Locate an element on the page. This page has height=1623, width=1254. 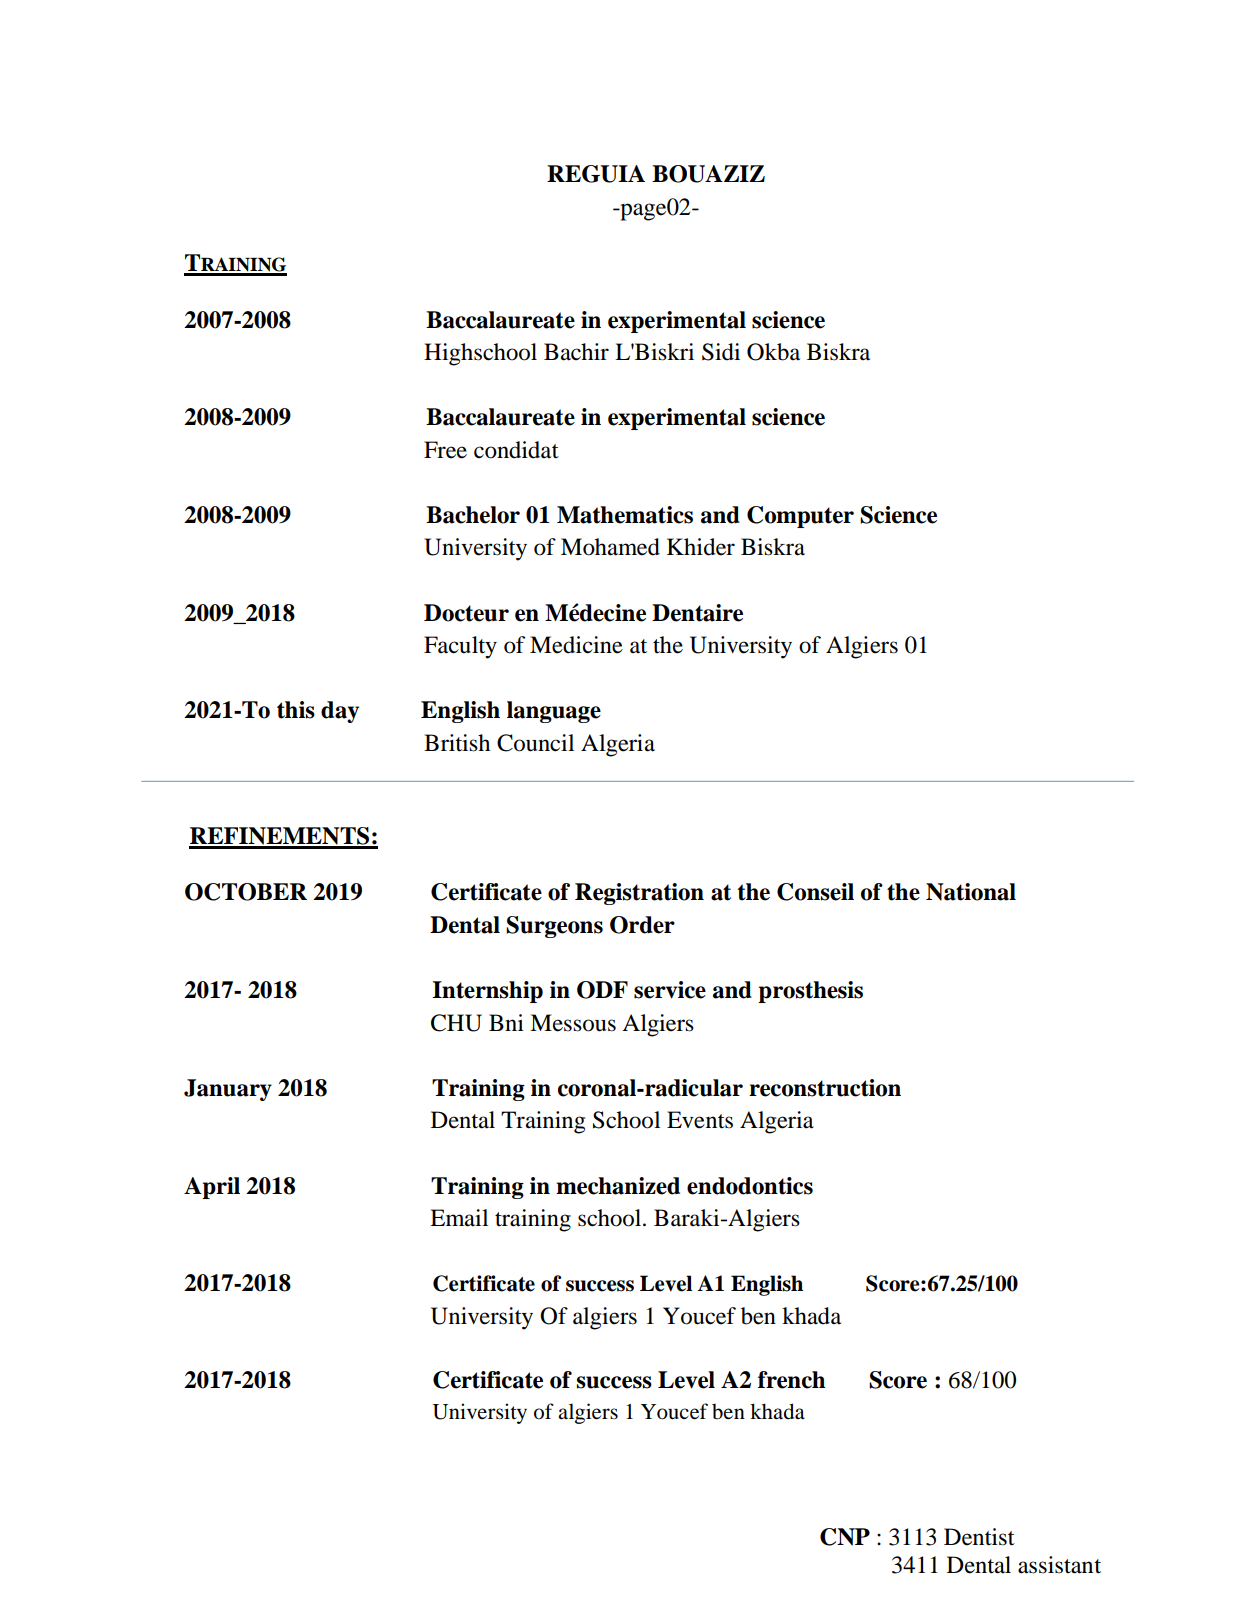
Mathematics is located at coordinates (625, 515).
